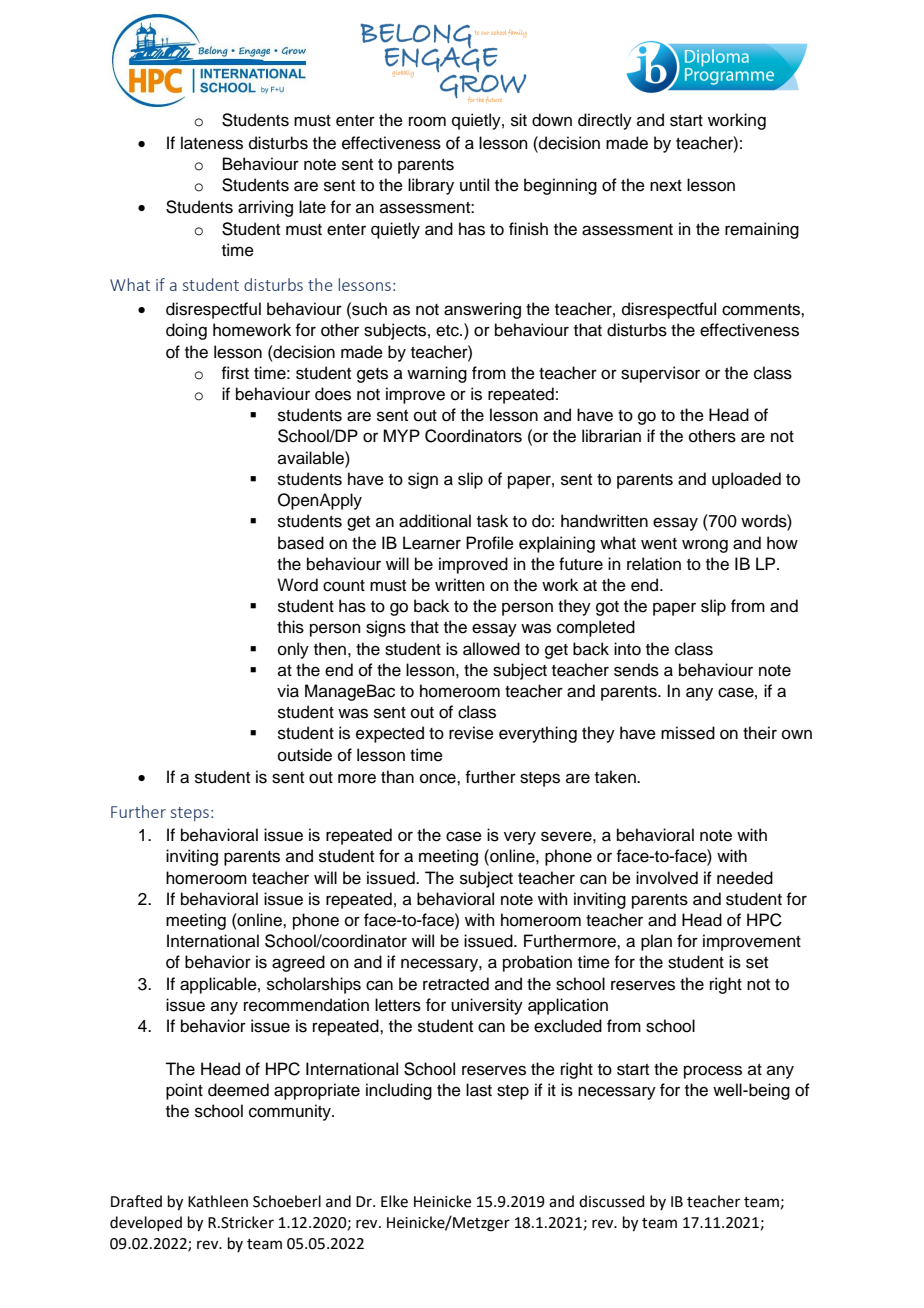  I want to click on outside, so click(305, 755).
